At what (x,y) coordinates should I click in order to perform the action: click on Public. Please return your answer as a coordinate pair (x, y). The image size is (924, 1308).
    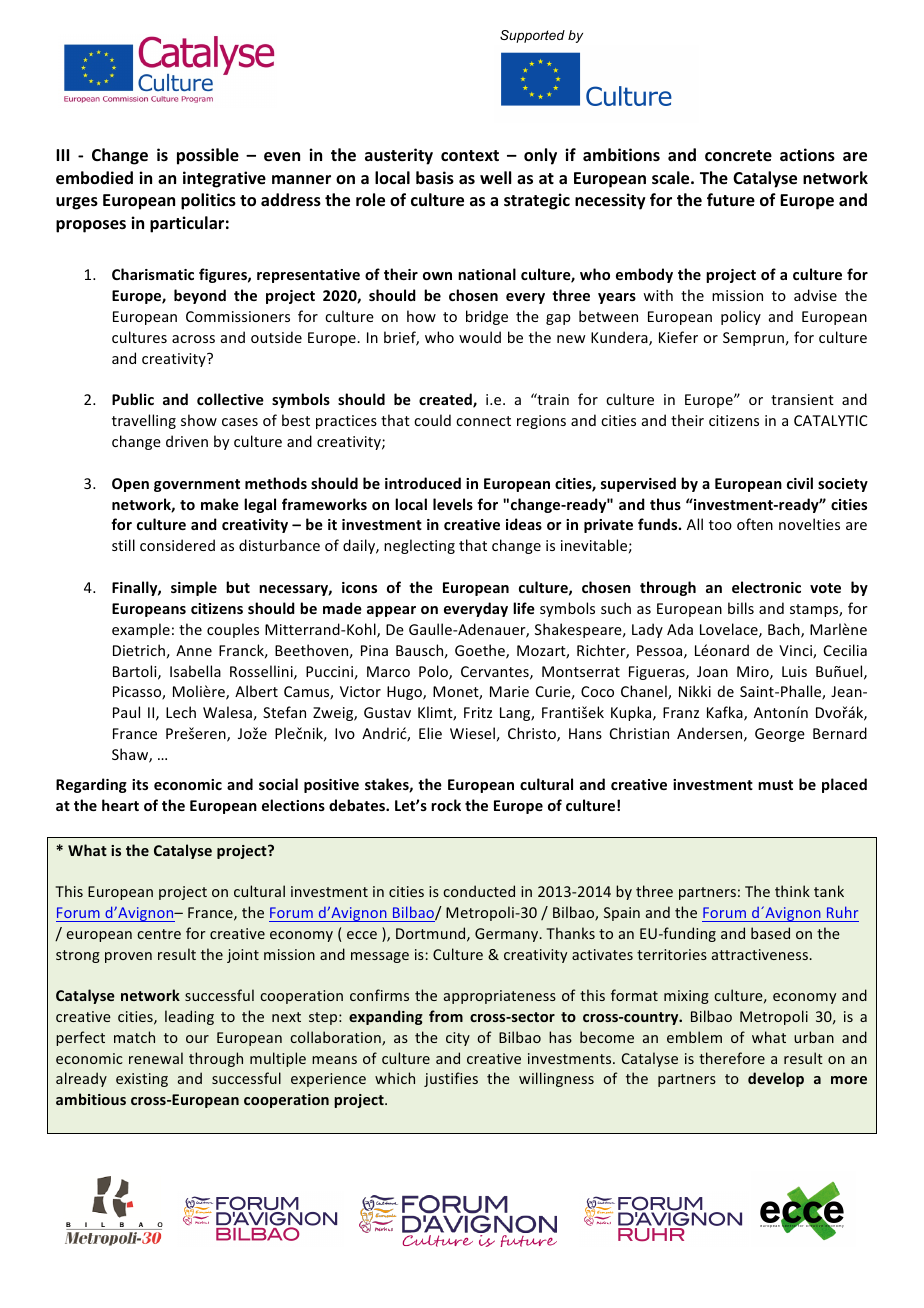
    Looking at the image, I should click on (133, 399).
